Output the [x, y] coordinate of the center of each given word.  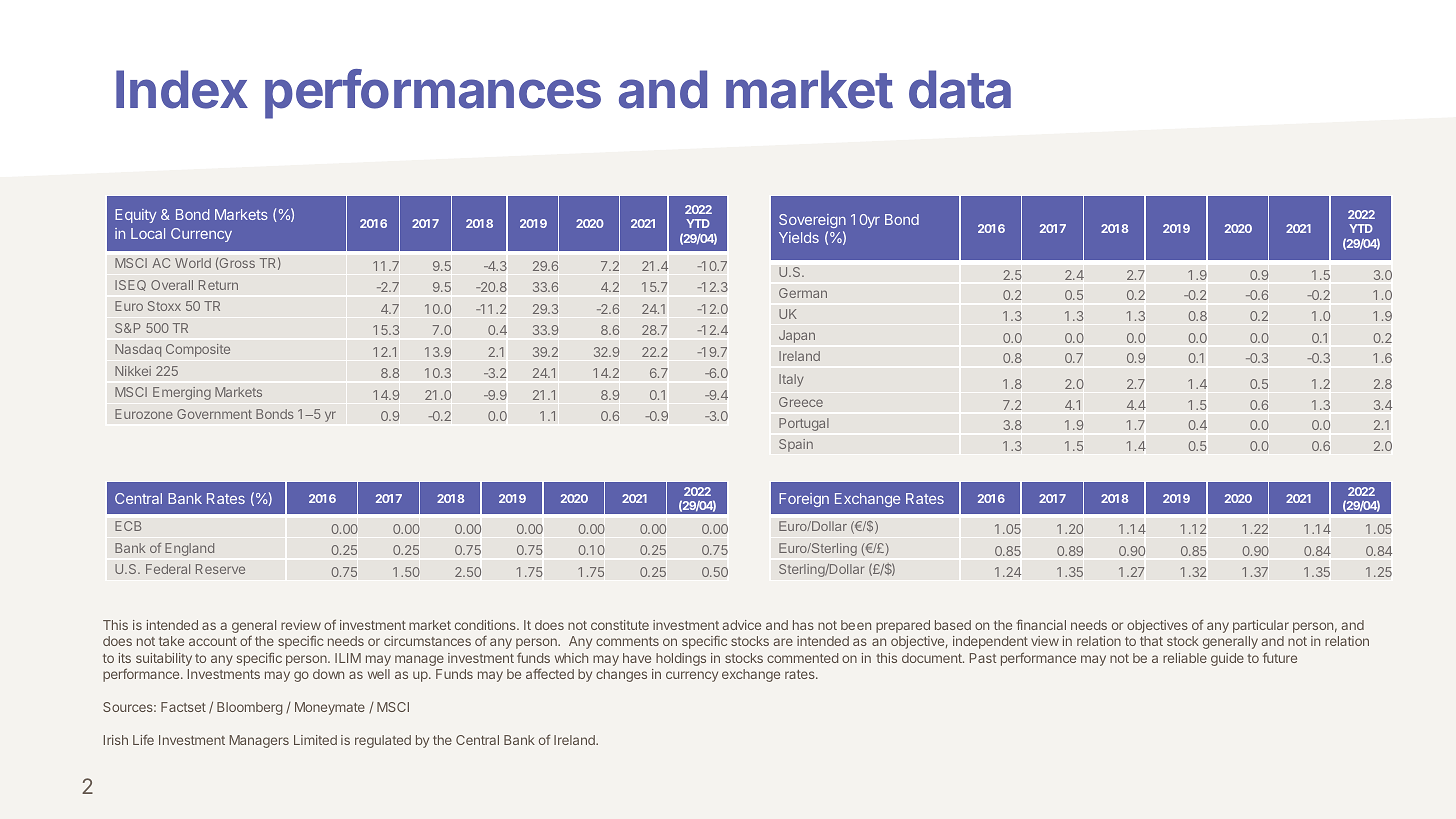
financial [1041, 624]
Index [182, 89]
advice [742, 625]
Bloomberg [249, 708]
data [960, 89]
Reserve [220, 569]
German [803, 293]
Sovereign [812, 221]
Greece [801, 402]
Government [214, 414]
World [193, 263]
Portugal [804, 424]
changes [621, 675]
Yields [799, 237]
